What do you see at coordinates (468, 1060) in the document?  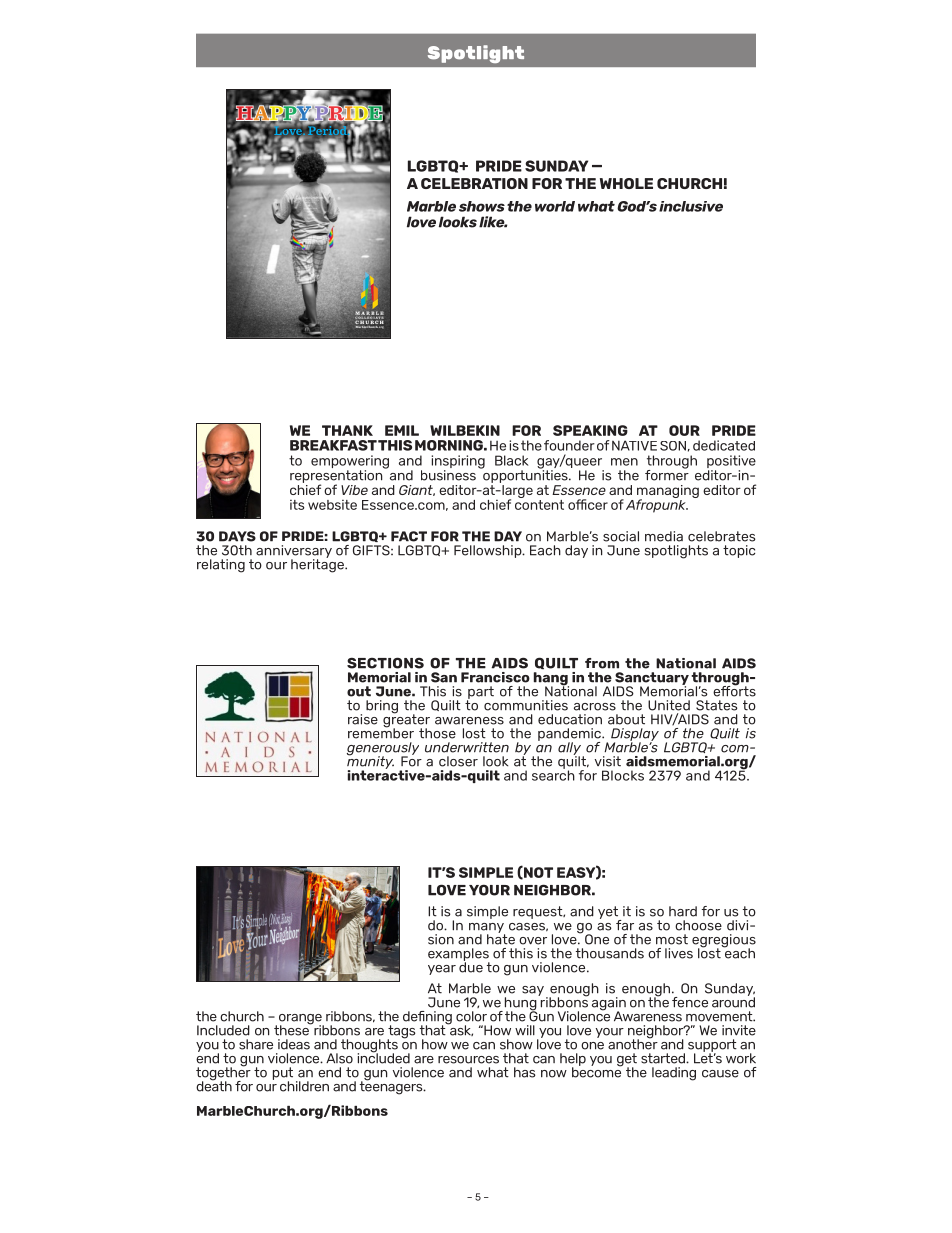 I see `resources` at bounding box center [468, 1060].
